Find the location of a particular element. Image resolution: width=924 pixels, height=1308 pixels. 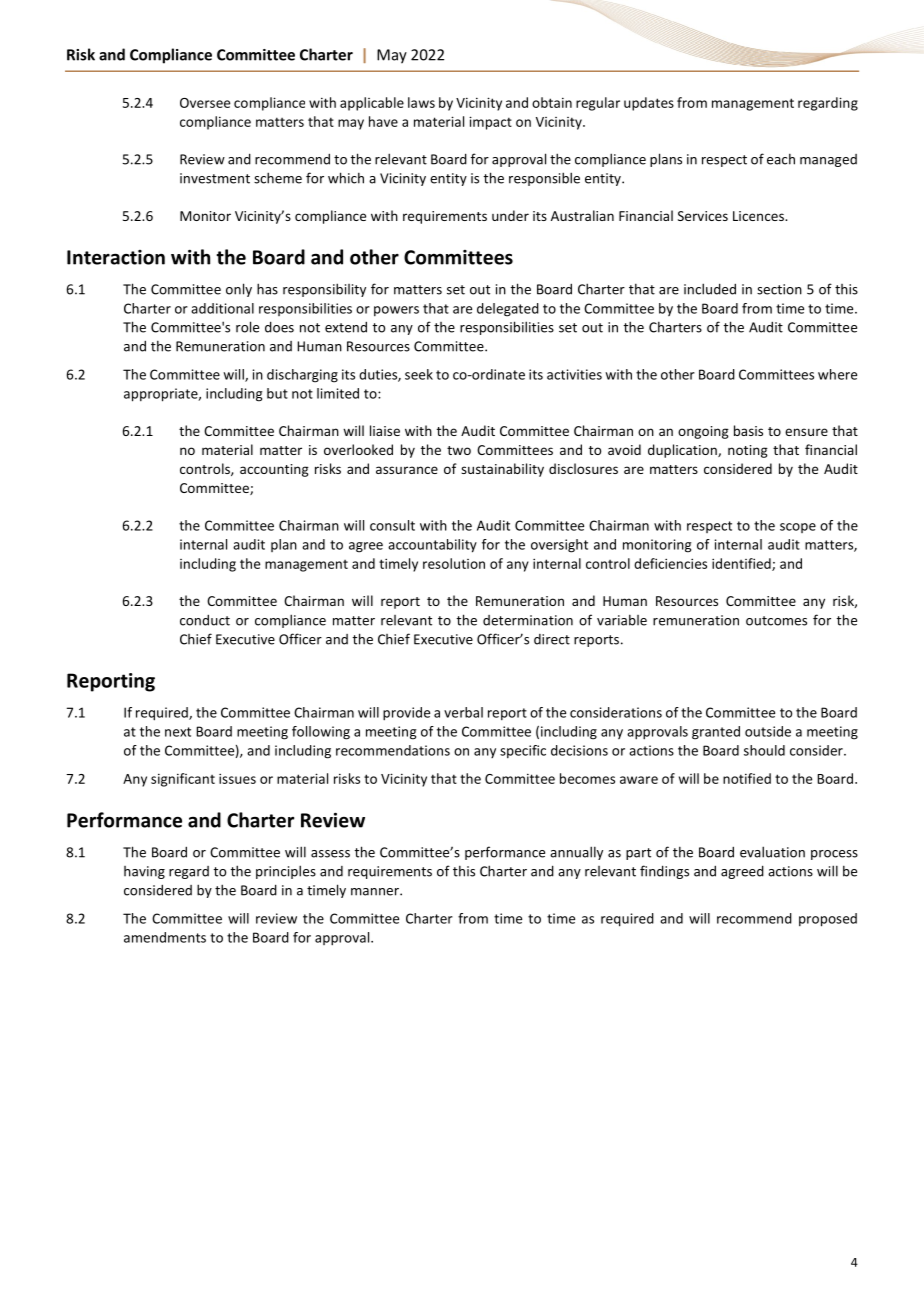

verbal is located at coordinates (463, 712).
